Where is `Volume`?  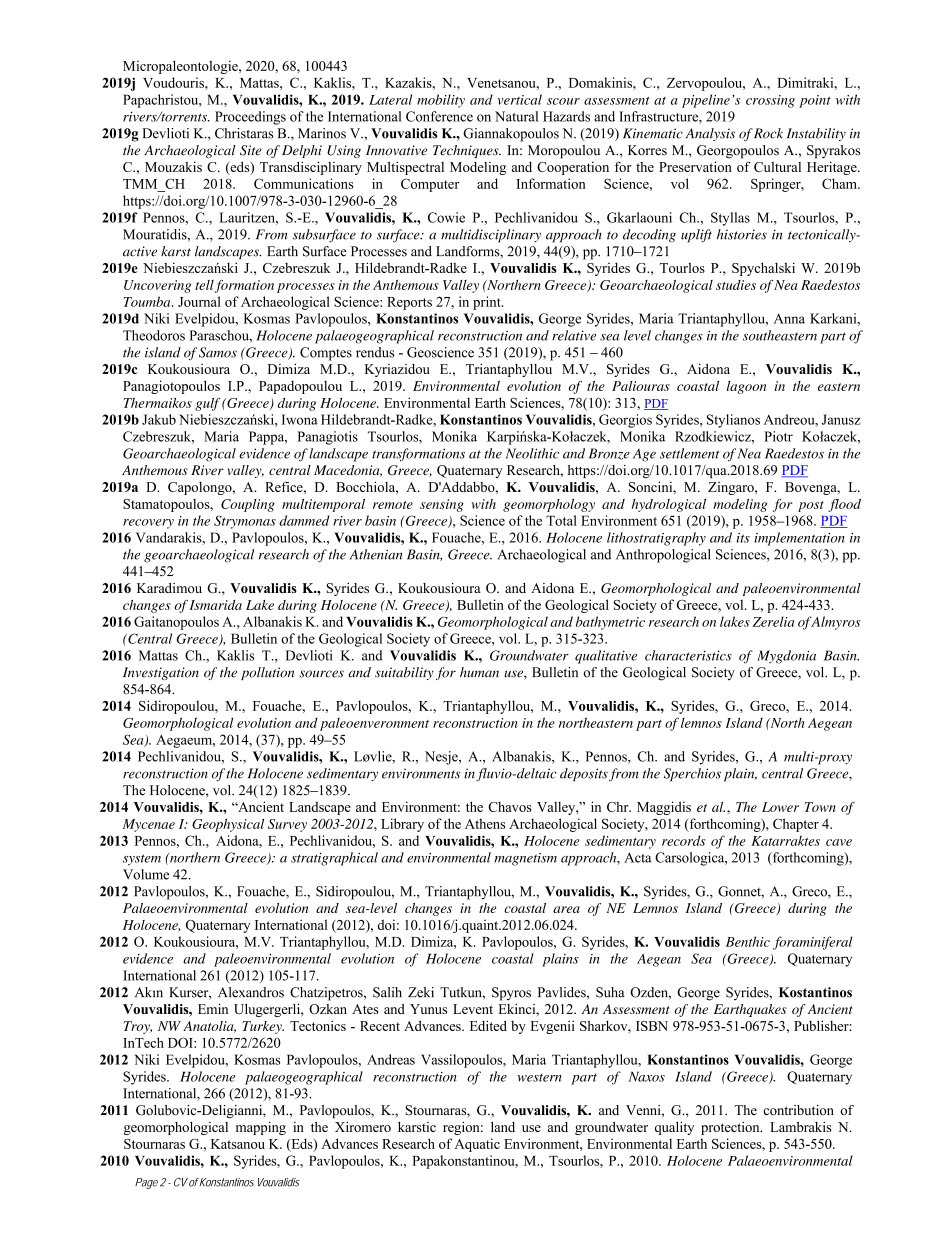
Volume is located at coordinates (146, 874).
